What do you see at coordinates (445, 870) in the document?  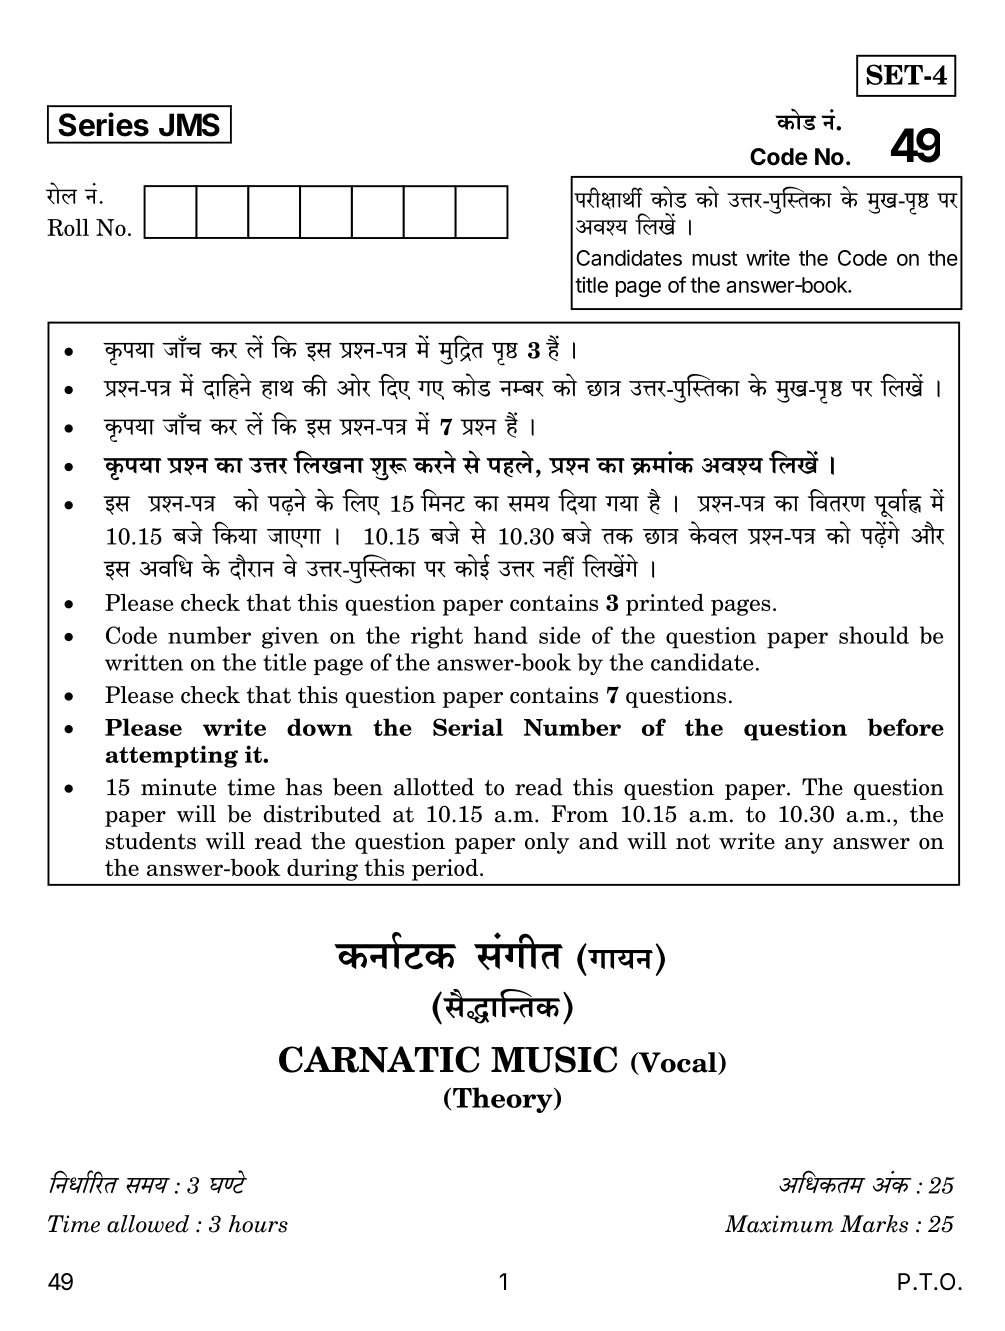 I see `period` at bounding box center [445, 870].
